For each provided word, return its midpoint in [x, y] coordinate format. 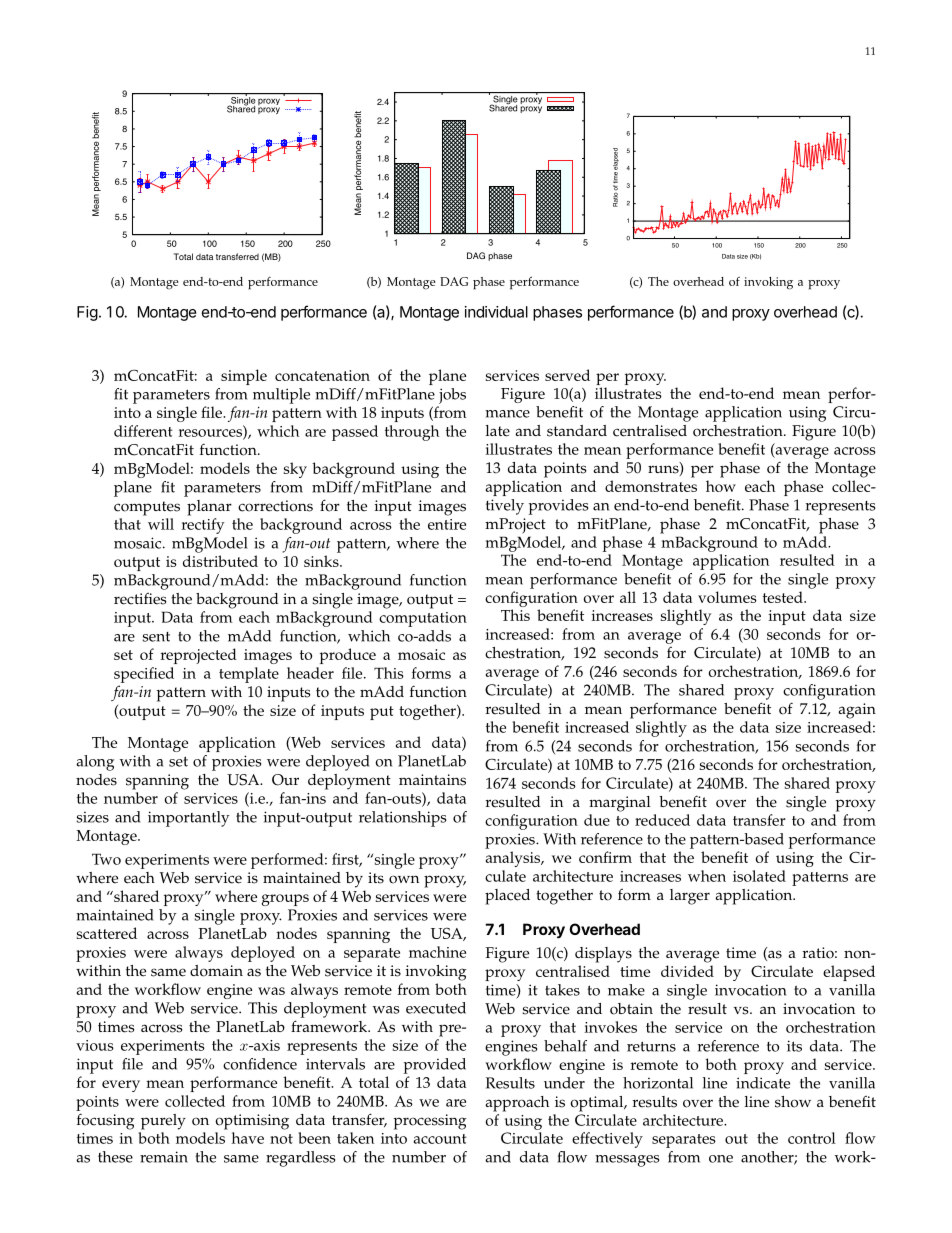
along [95, 763]
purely [163, 1122]
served [567, 375]
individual [496, 312]
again [857, 711]
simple [244, 377]
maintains [432, 780]
